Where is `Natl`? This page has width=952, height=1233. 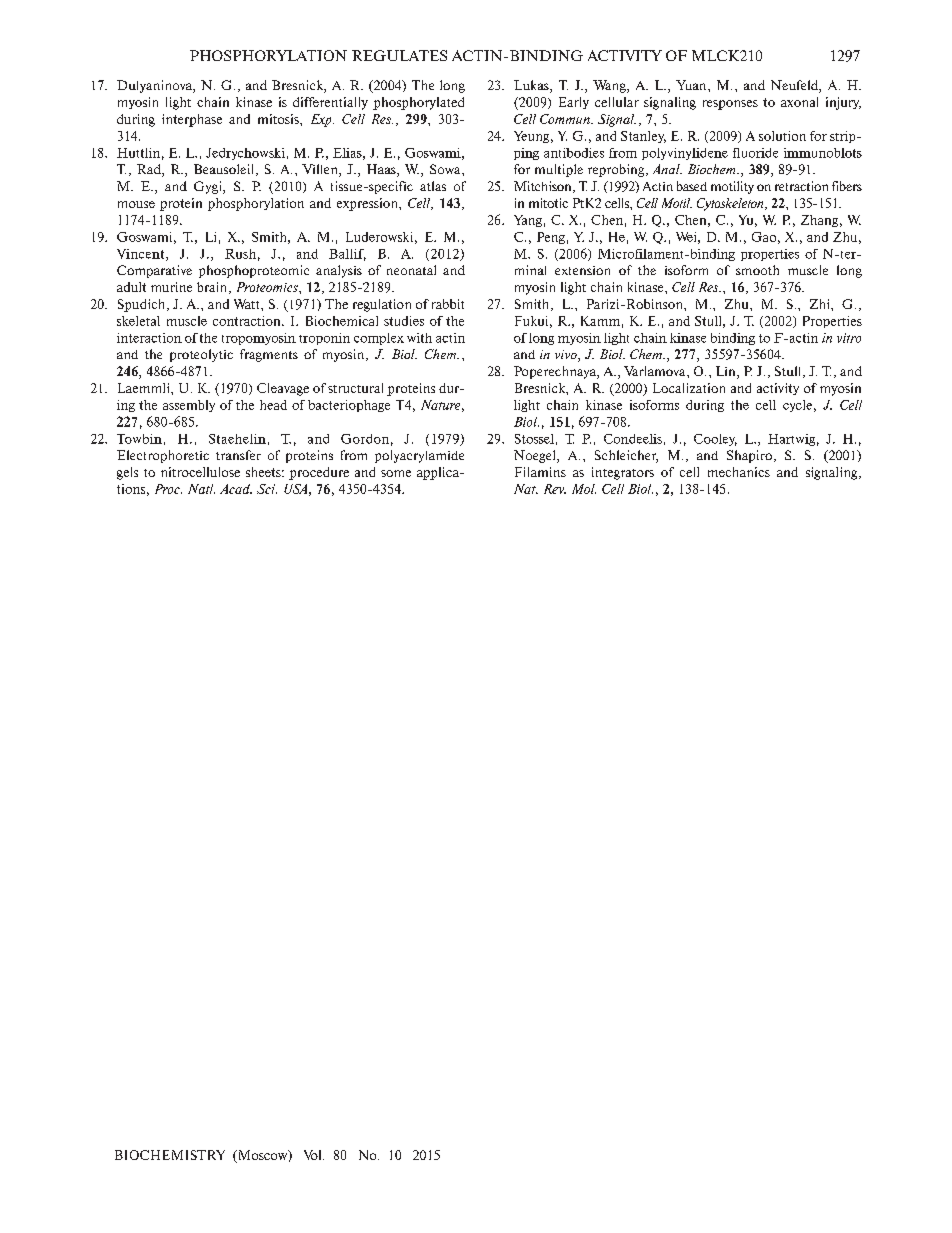
Natl is located at coordinates (201, 489).
